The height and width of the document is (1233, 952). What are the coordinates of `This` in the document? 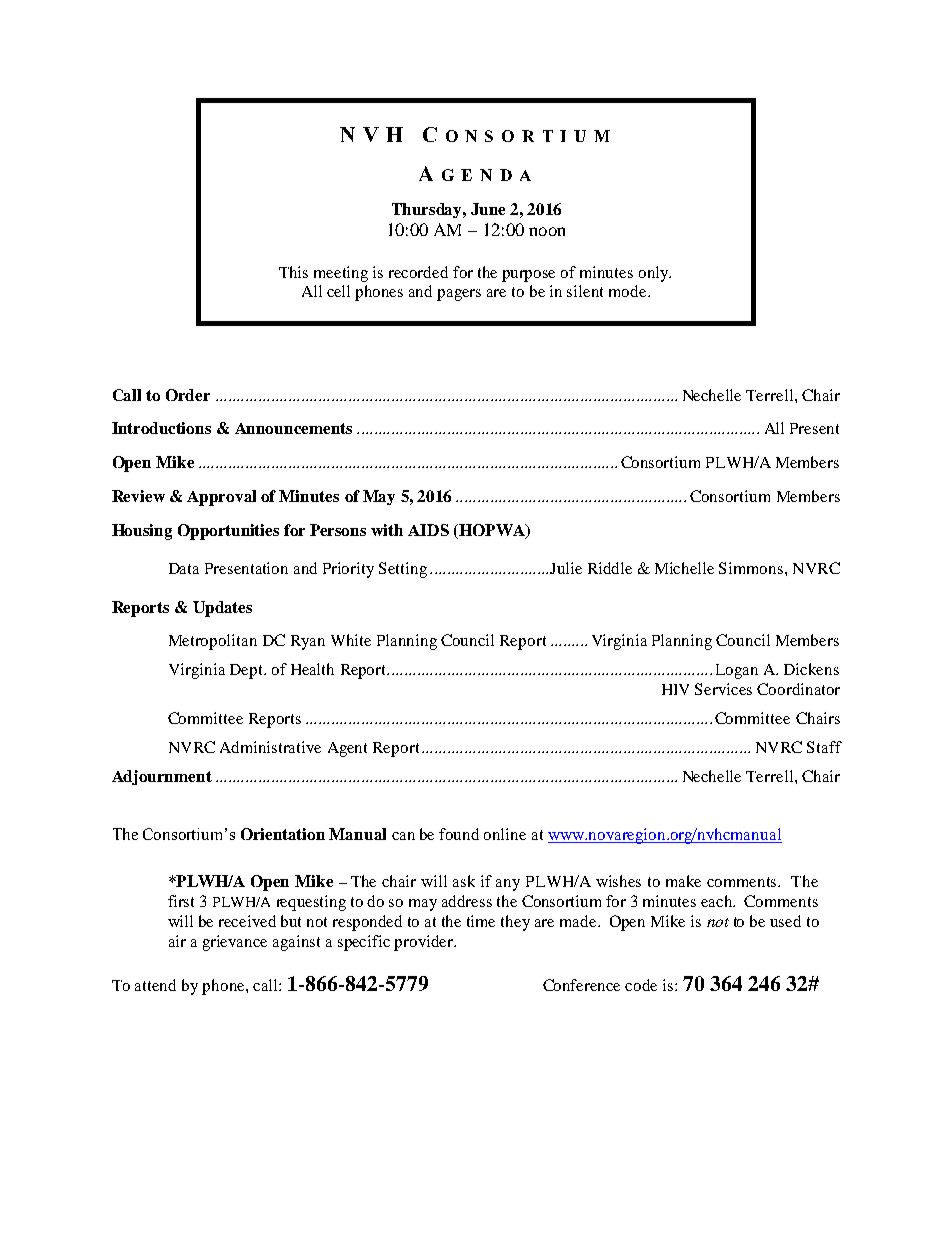 It's located at (293, 272).
